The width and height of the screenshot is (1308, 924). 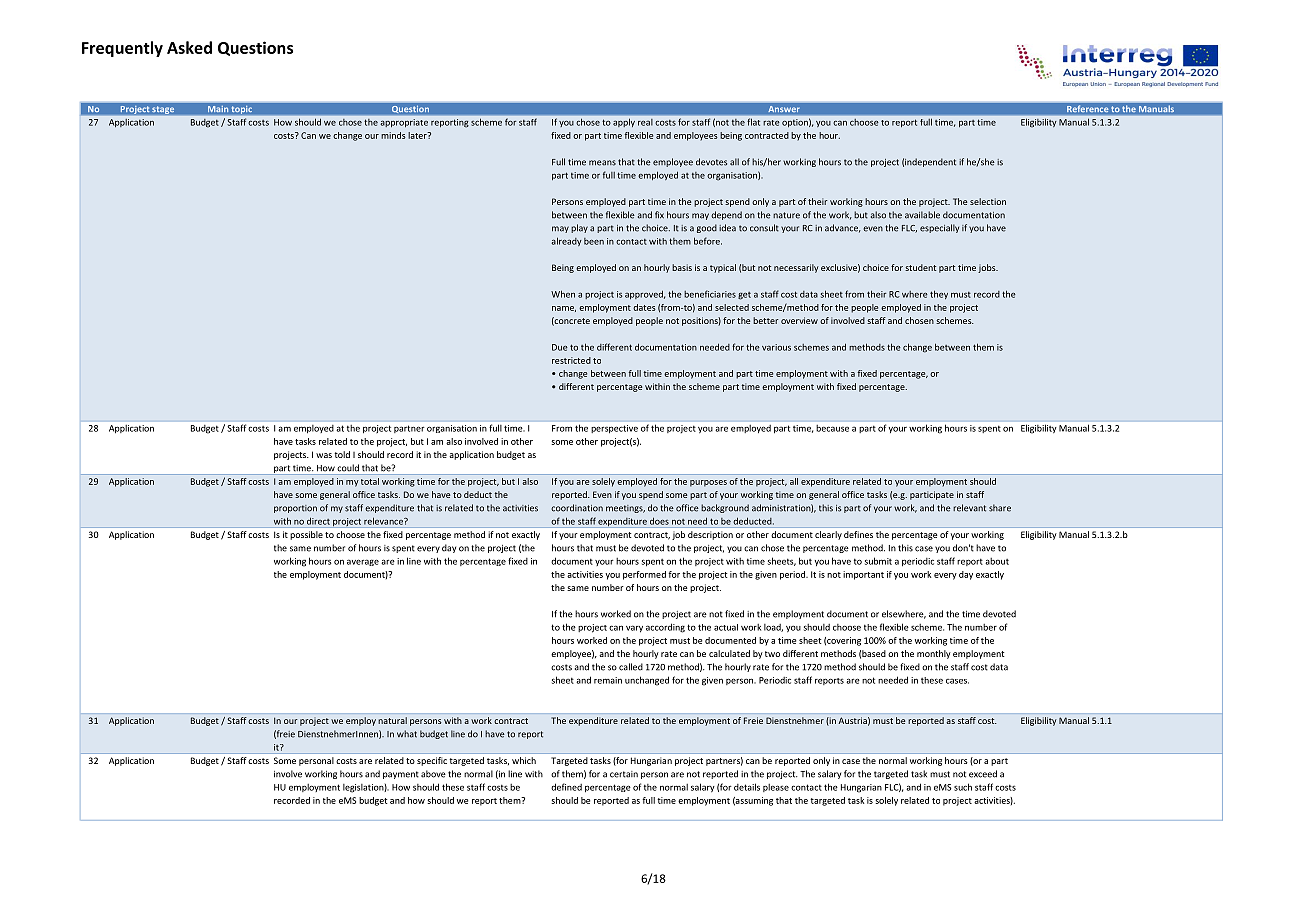 What do you see at coordinates (754, 122) in the screenshot?
I see `flat` at bounding box center [754, 122].
